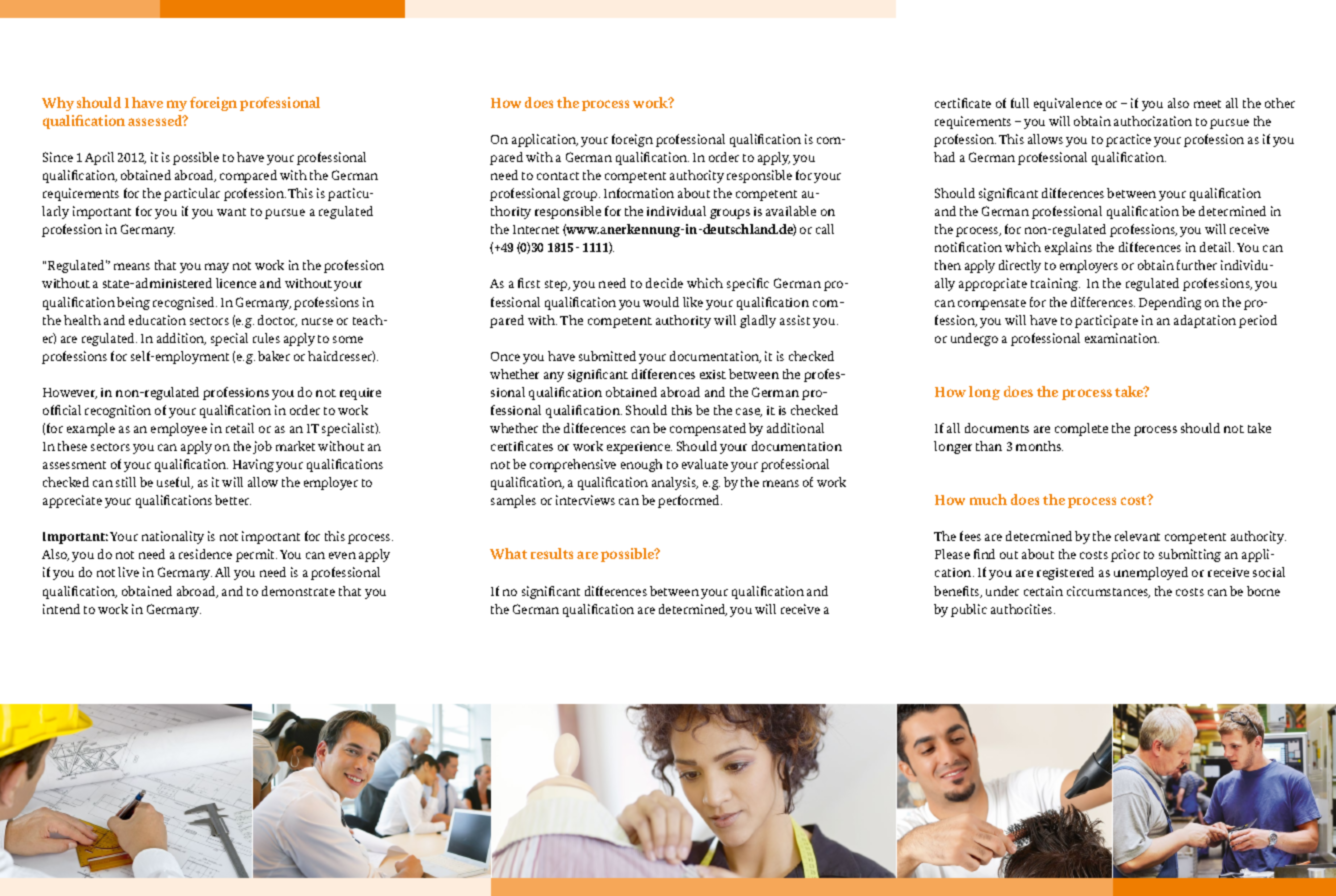  I want to click on authorization, so click(1153, 121).
